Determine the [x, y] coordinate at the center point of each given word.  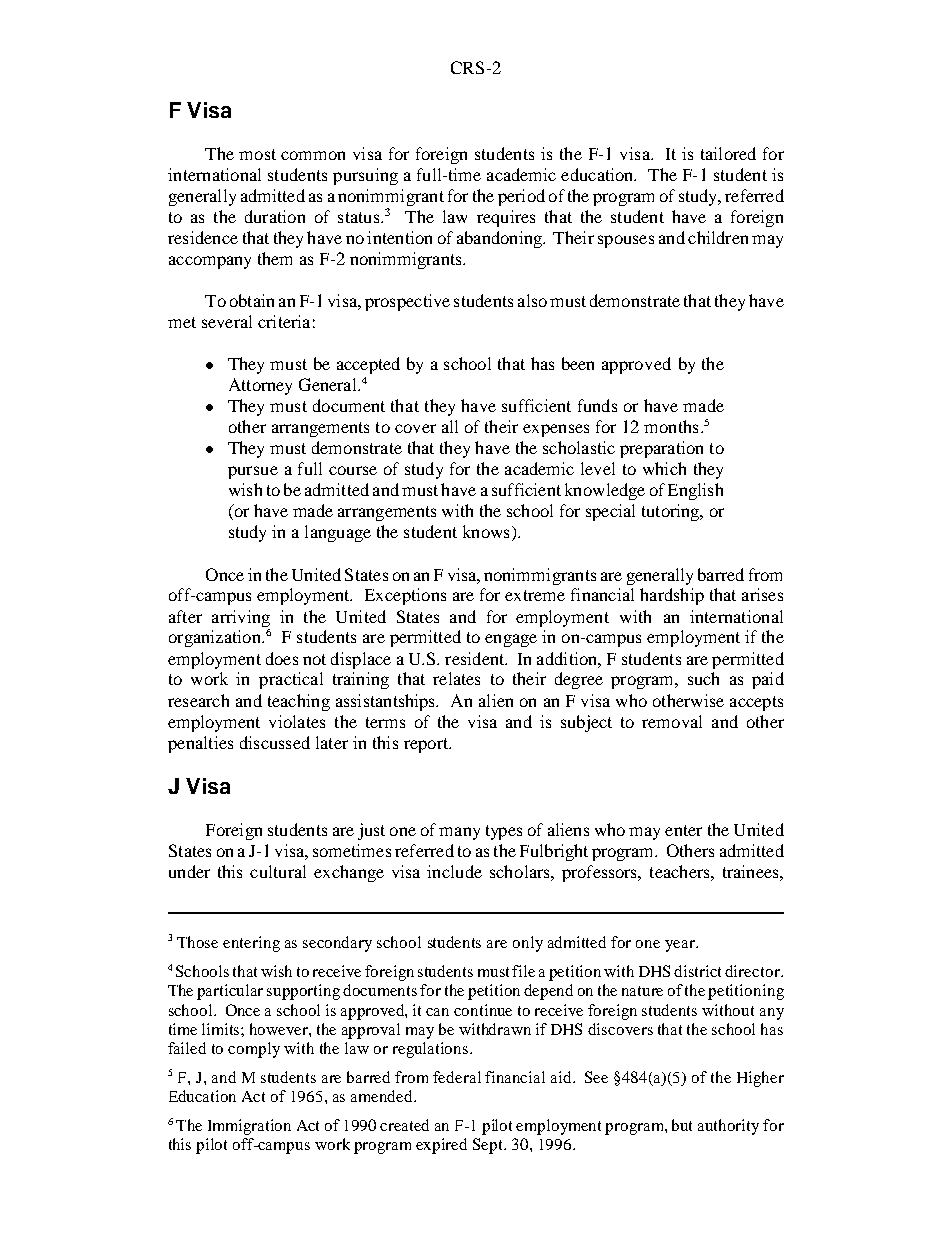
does [282, 658]
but [682, 1125]
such [703, 678]
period [521, 197]
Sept [489, 1146]
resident [476, 658]
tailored [728, 153]
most [257, 154]
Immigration [249, 1127]
